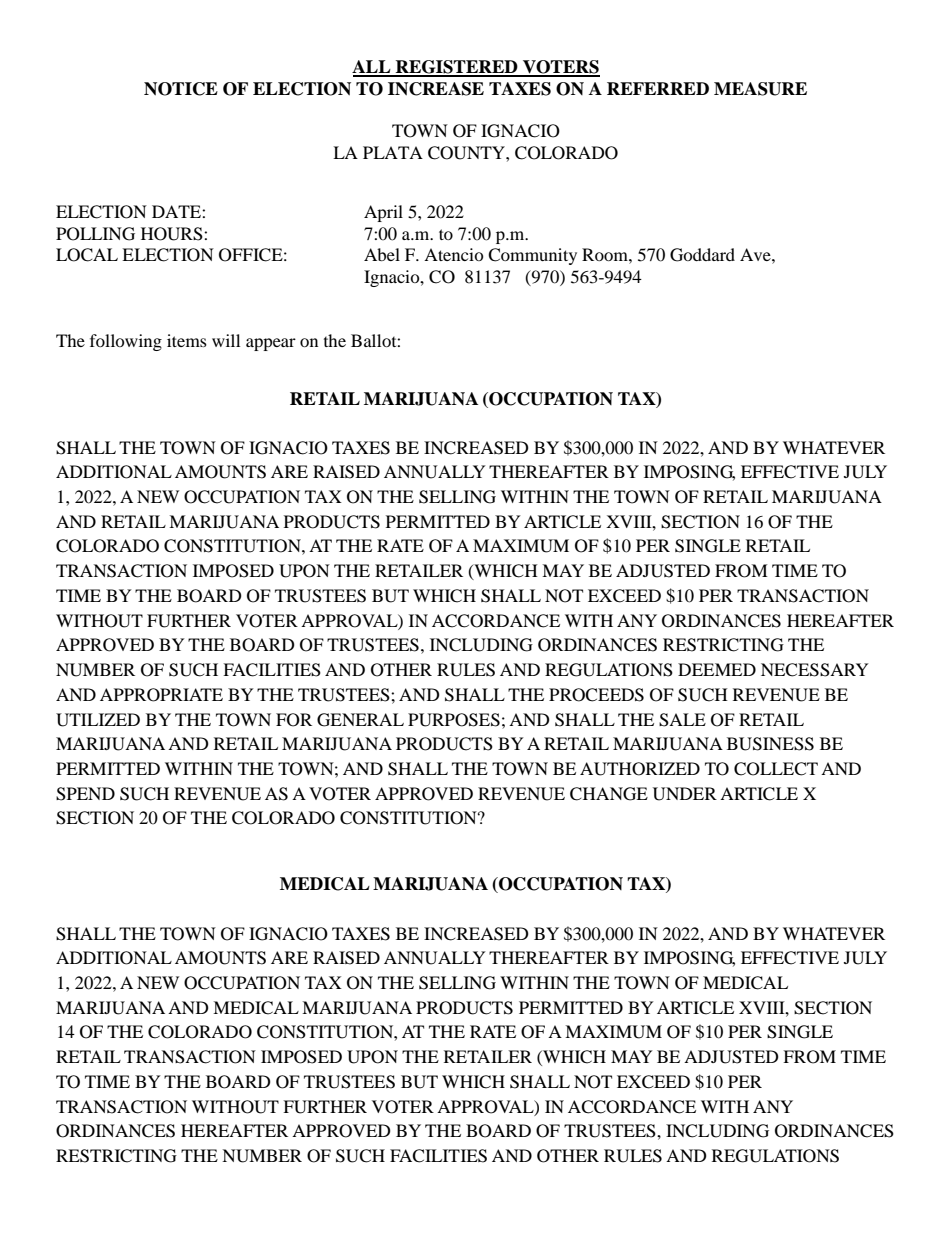 The height and width of the screenshot is (1233, 952). Describe the element at coordinates (454, 720) in the screenshot. I see `PURPOSES` at that location.
